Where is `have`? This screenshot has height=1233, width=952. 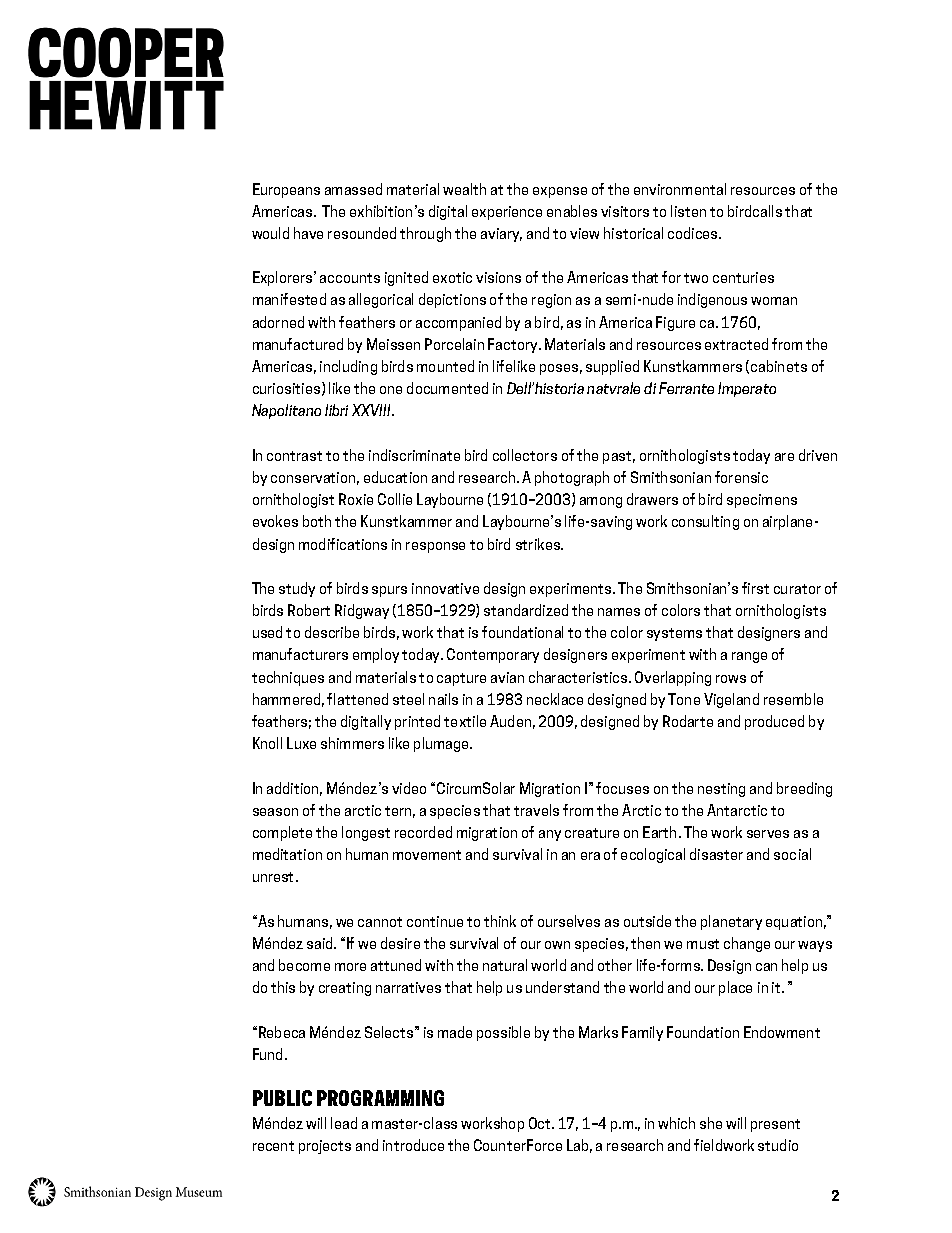 have is located at coordinates (308, 233).
